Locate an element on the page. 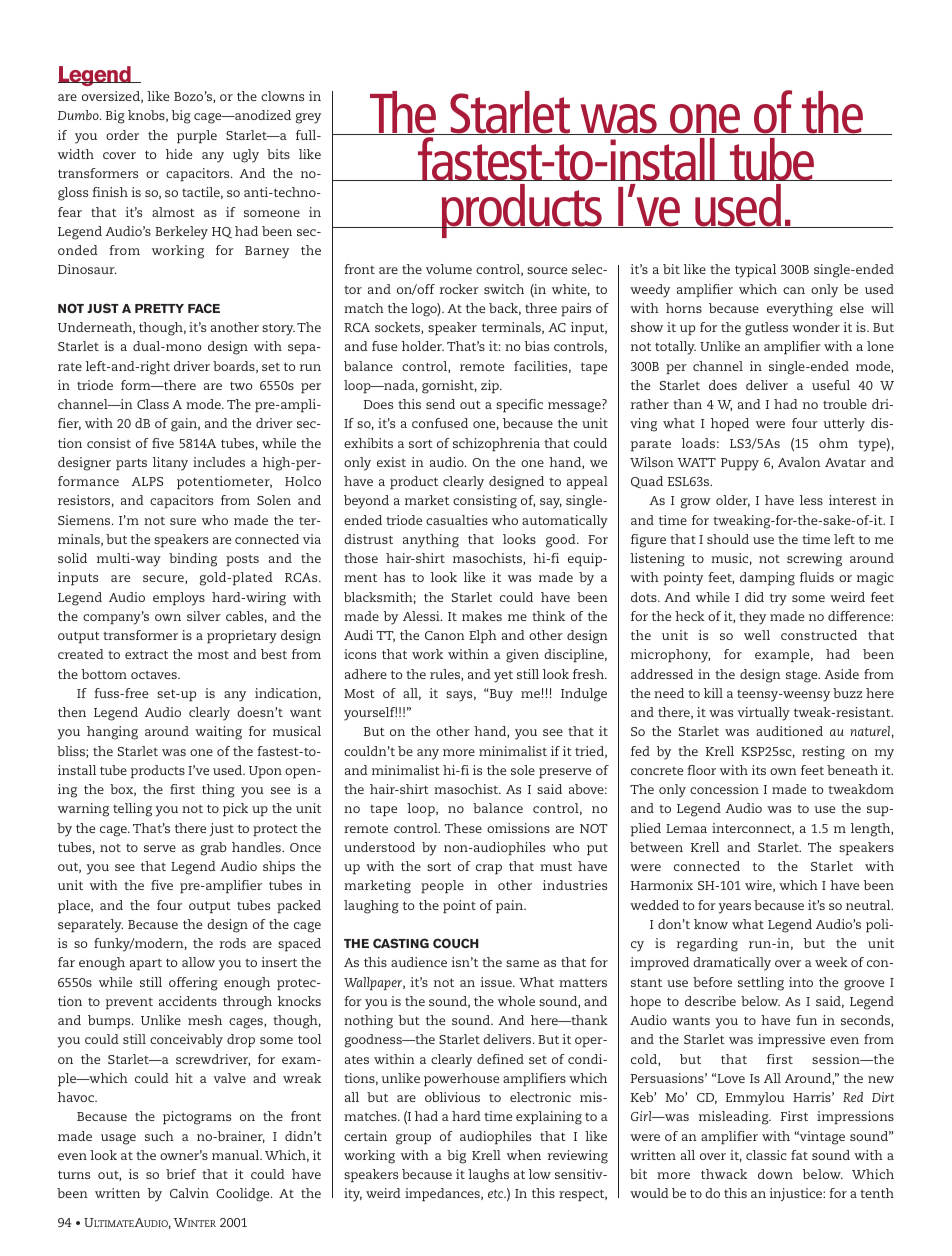 The width and height of the page is (952, 1256). PRETTY is located at coordinates (159, 308).
